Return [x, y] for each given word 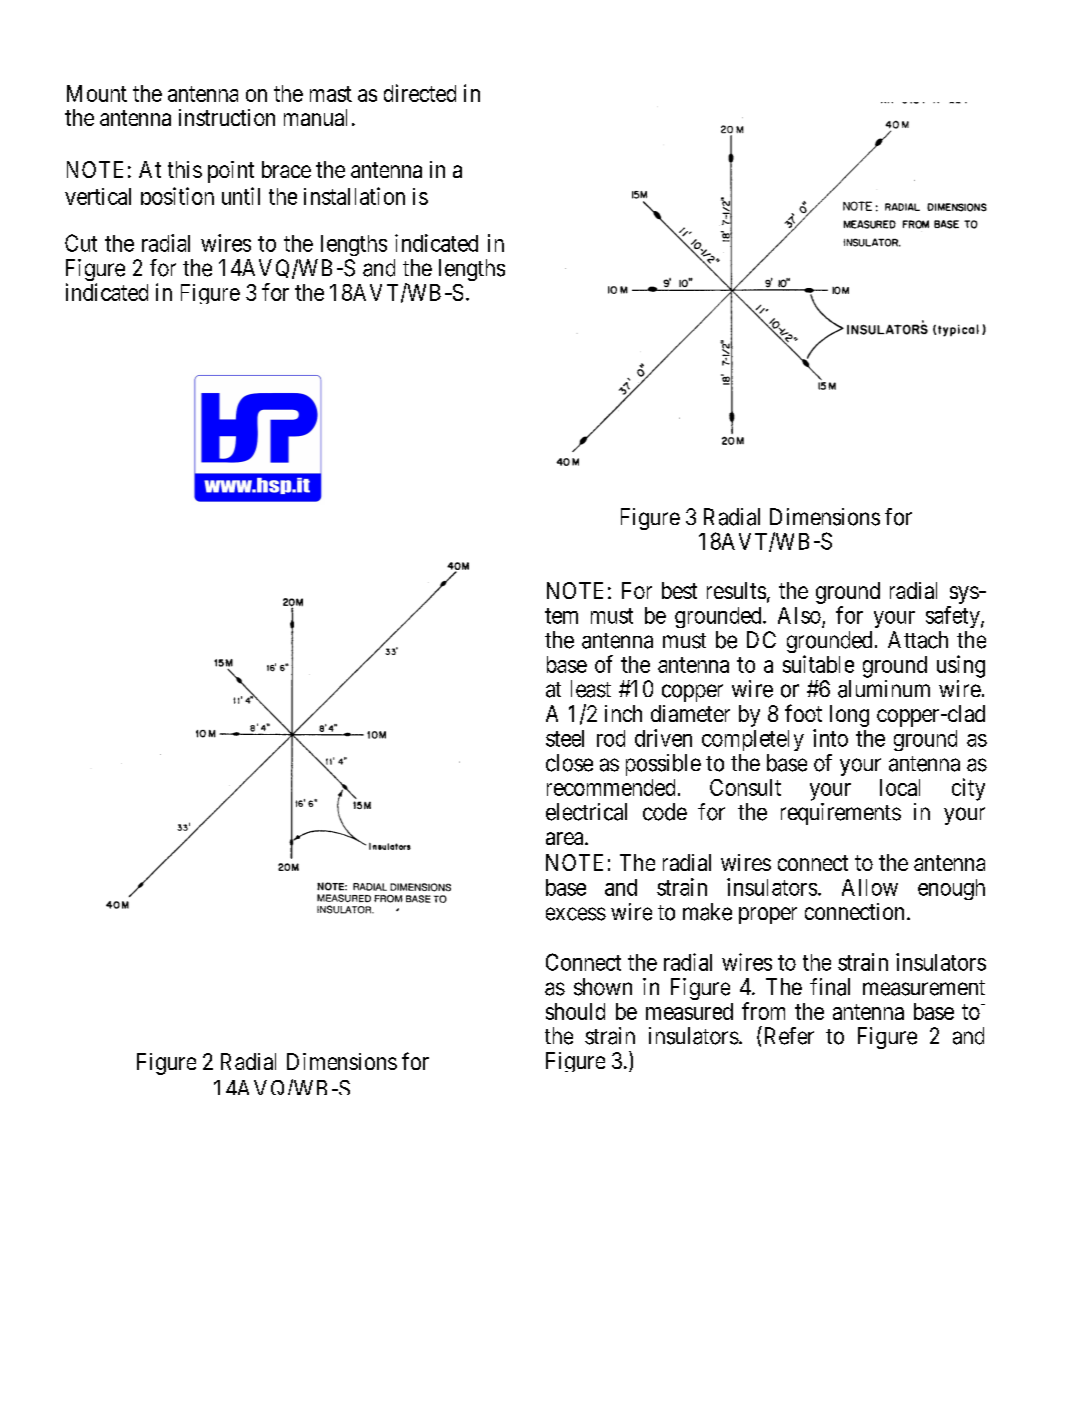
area [566, 838]
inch [623, 713]
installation [354, 196]
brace [286, 169]
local [900, 787]
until [241, 196]
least [591, 689]
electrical [586, 812]
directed [420, 93]
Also [799, 615]
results [736, 590]
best [679, 590]
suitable [818, 664]
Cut [81, 243]
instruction [227, 117]
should [575, 1011]
